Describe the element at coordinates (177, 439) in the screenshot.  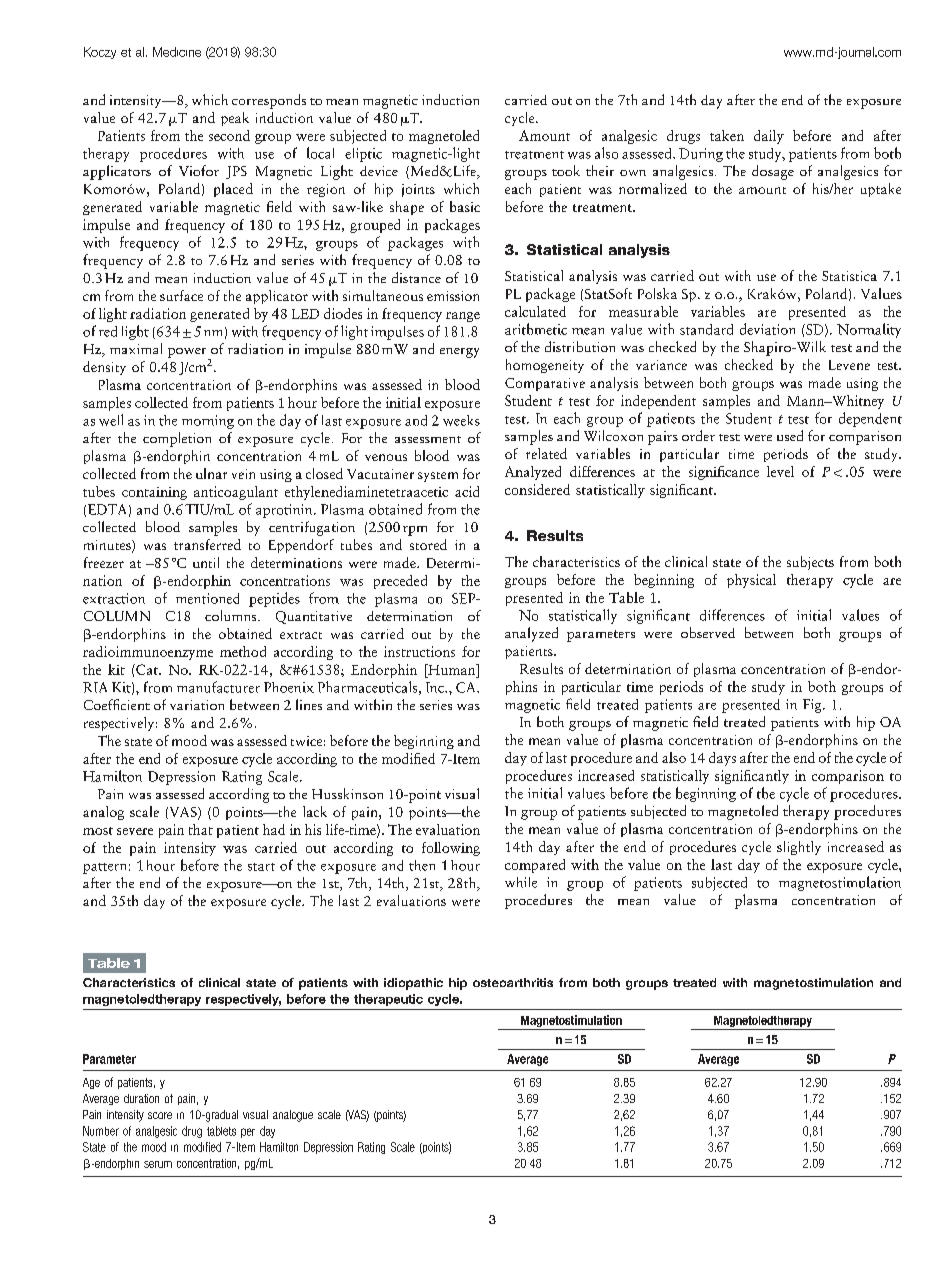
I see `completion` at that location.
